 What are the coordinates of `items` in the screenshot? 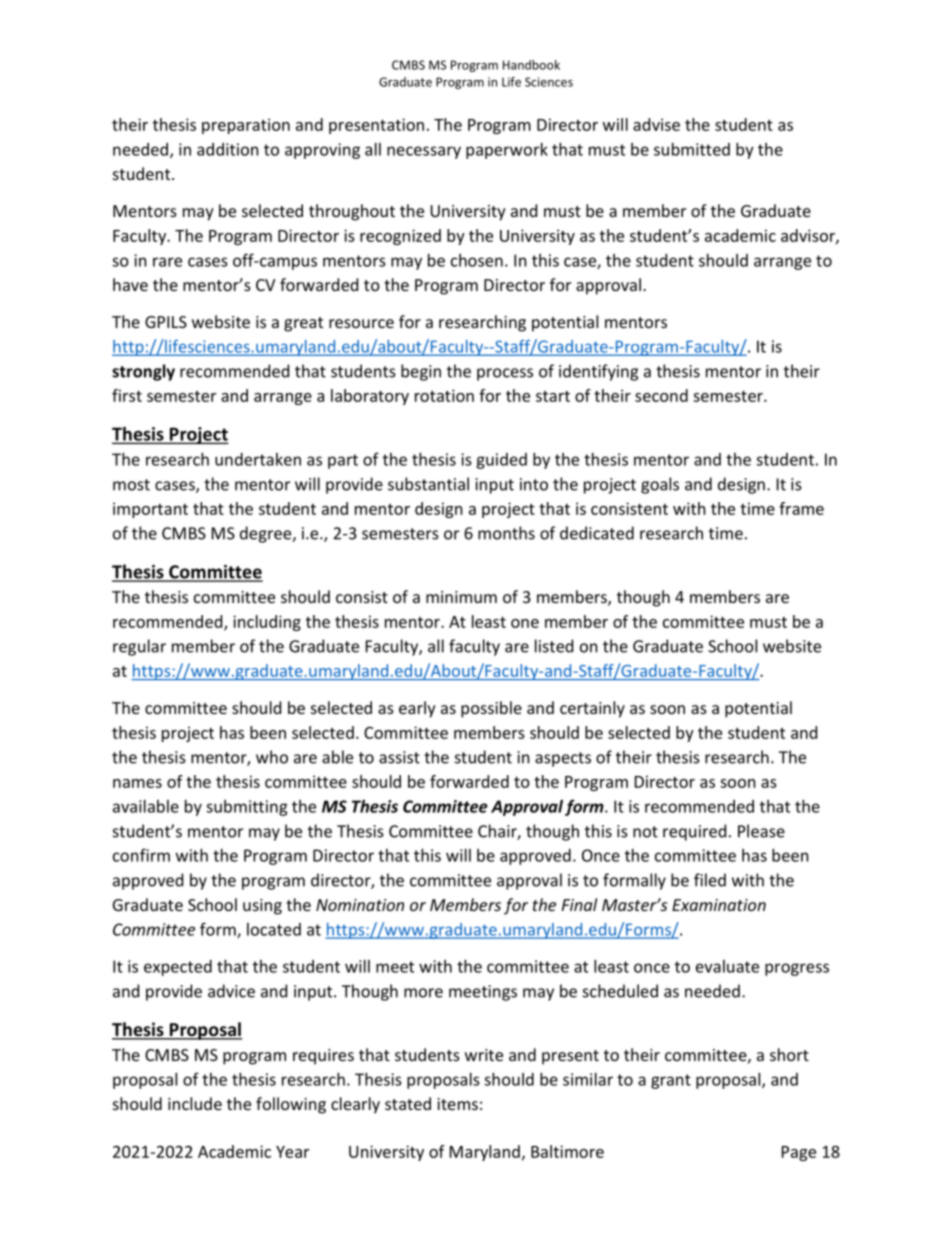 It's located at (457, 1104).
